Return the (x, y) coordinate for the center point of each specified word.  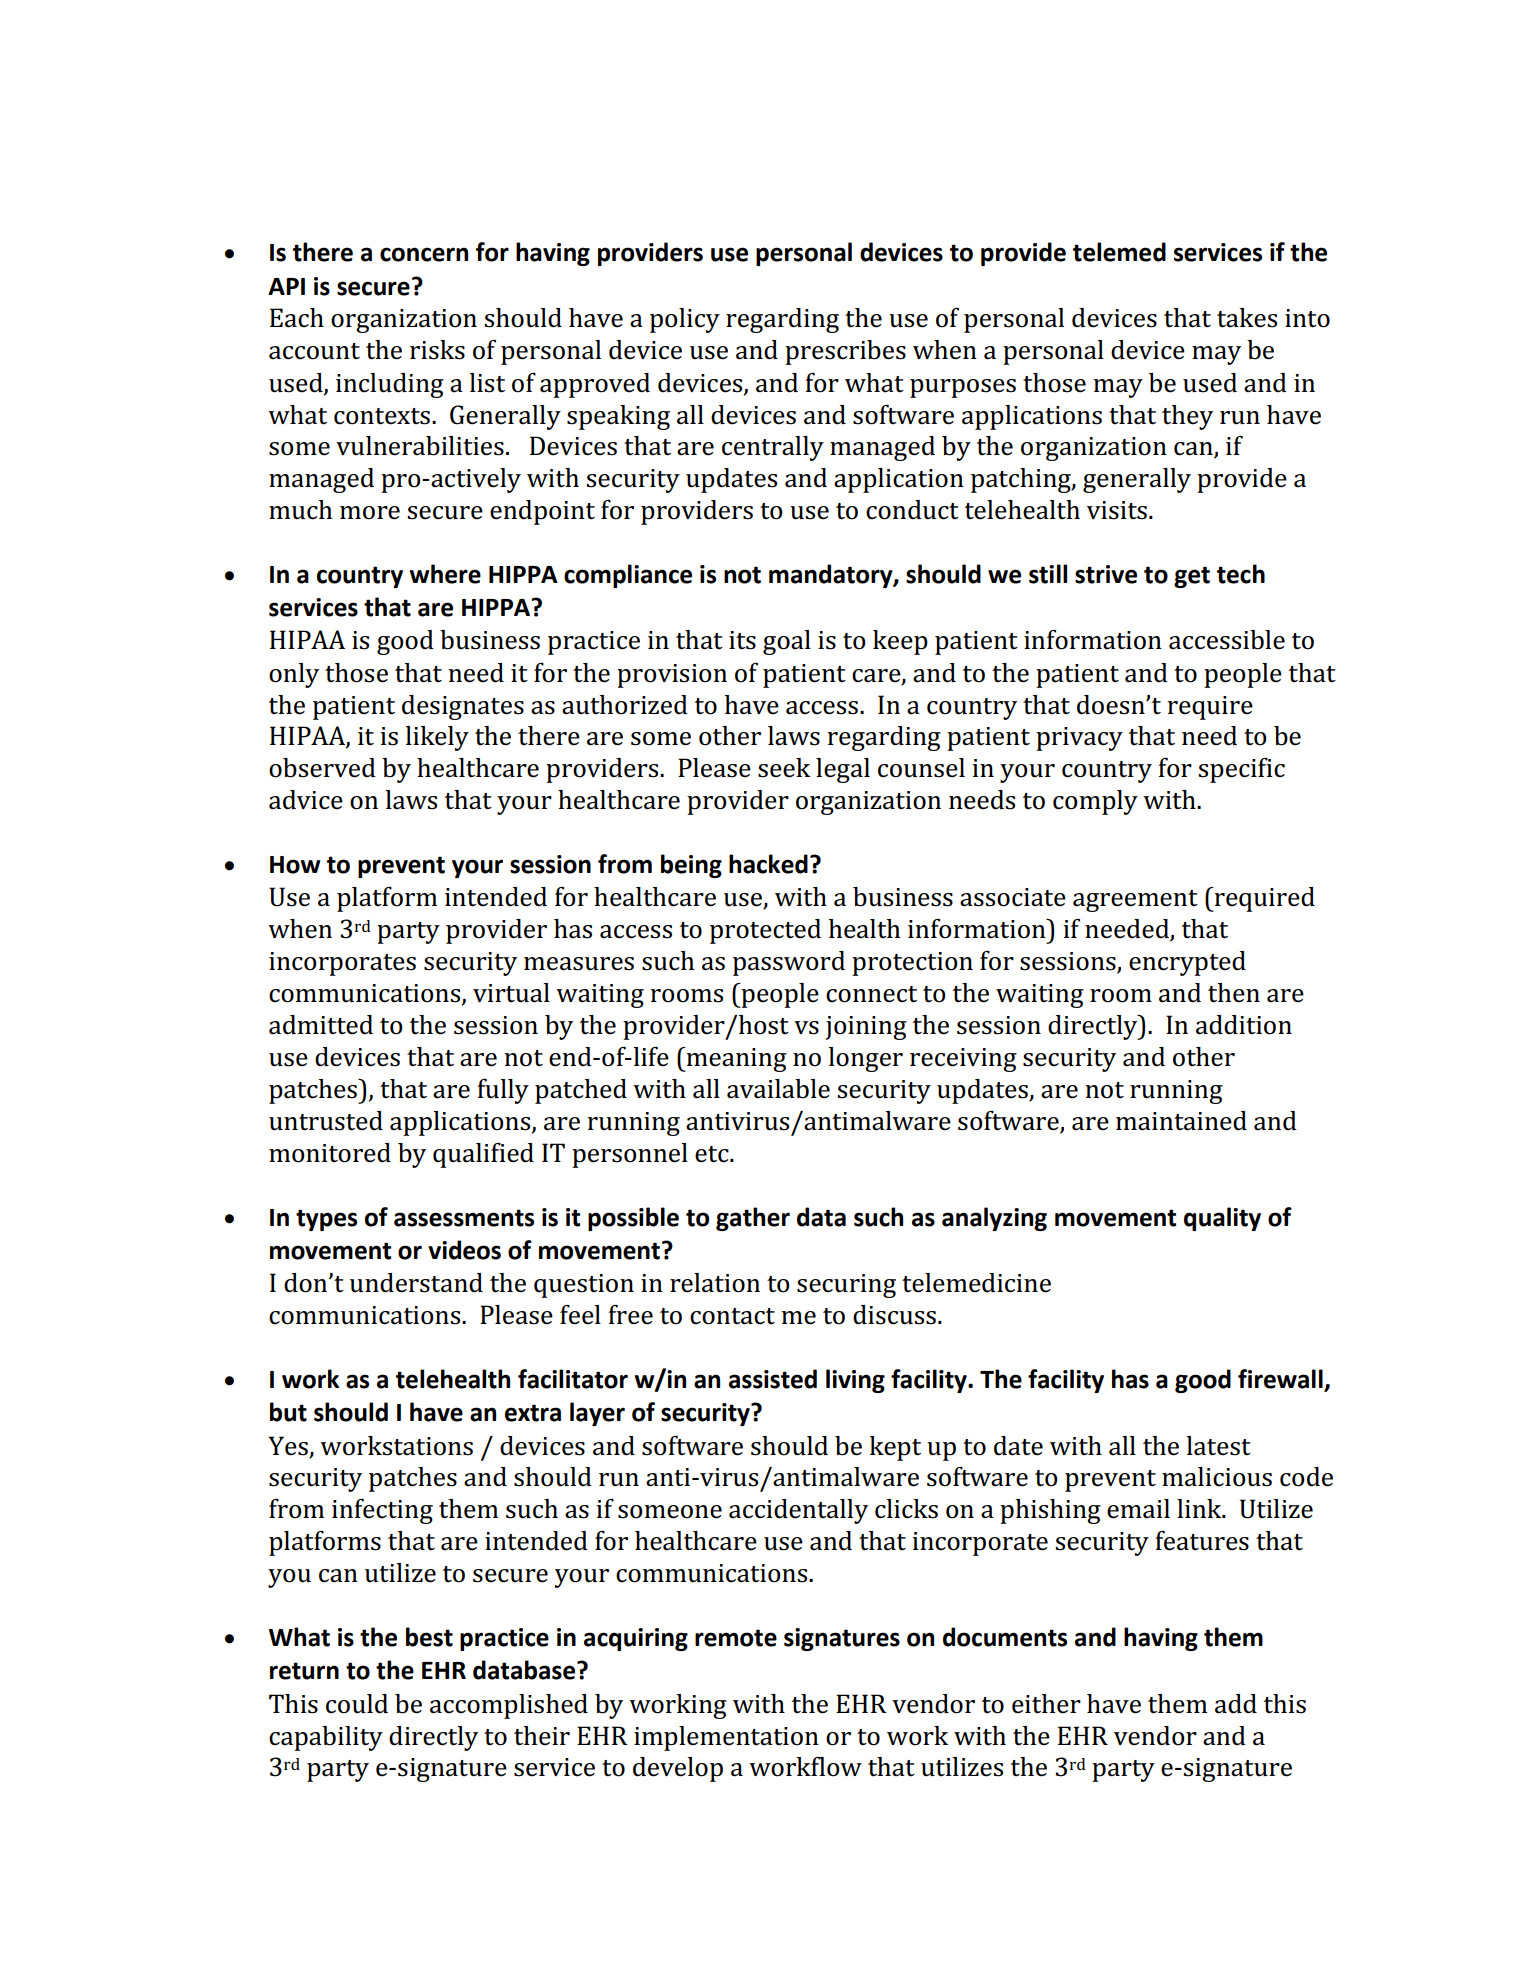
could (357, 1704)
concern (424, 254)
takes (1247, 318)
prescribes (845, 352)
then (1234, 993)
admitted (321, 1025)
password (789, 963)
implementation (726, 1738)
